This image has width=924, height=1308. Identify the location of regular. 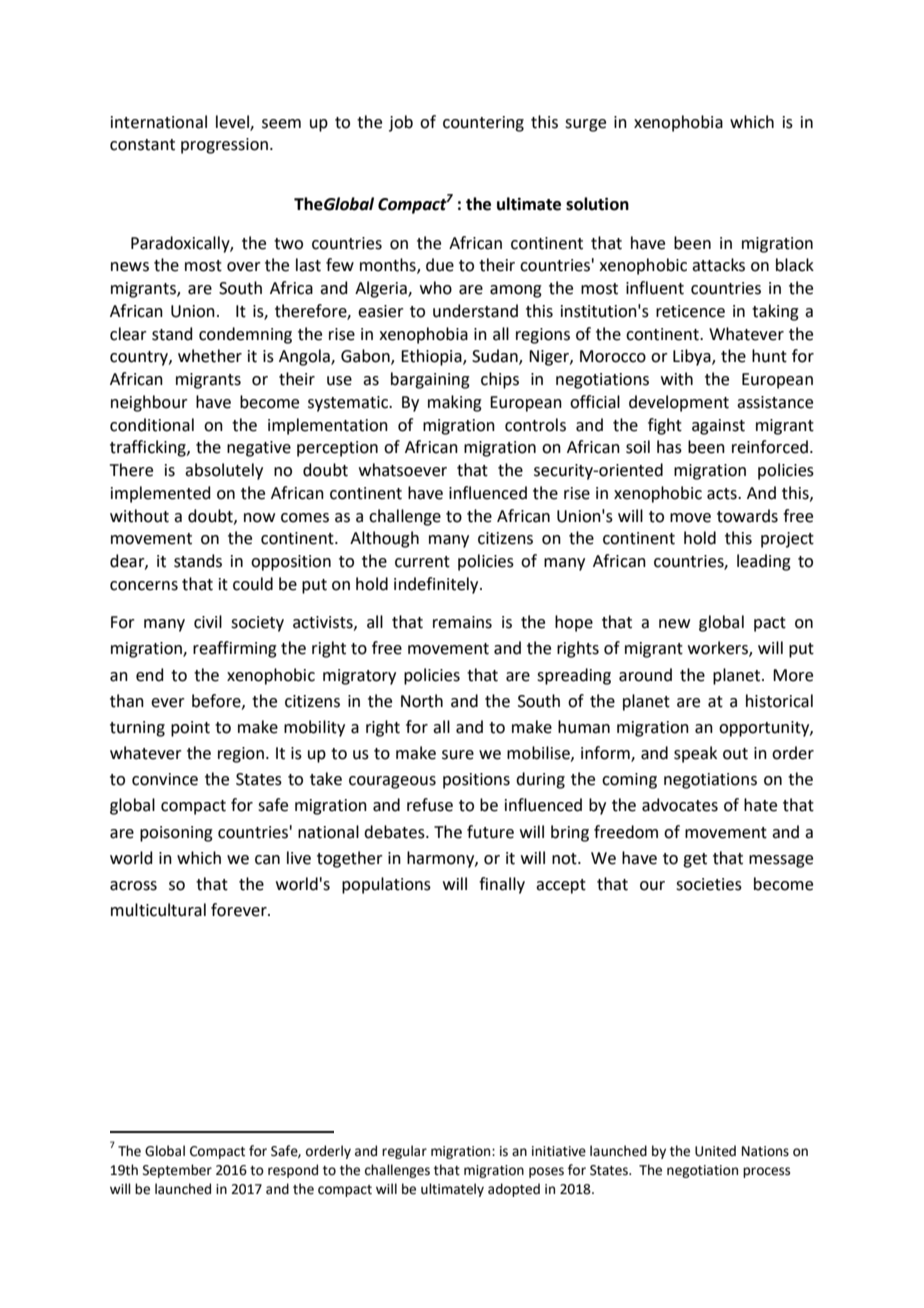
(404, 1152).
